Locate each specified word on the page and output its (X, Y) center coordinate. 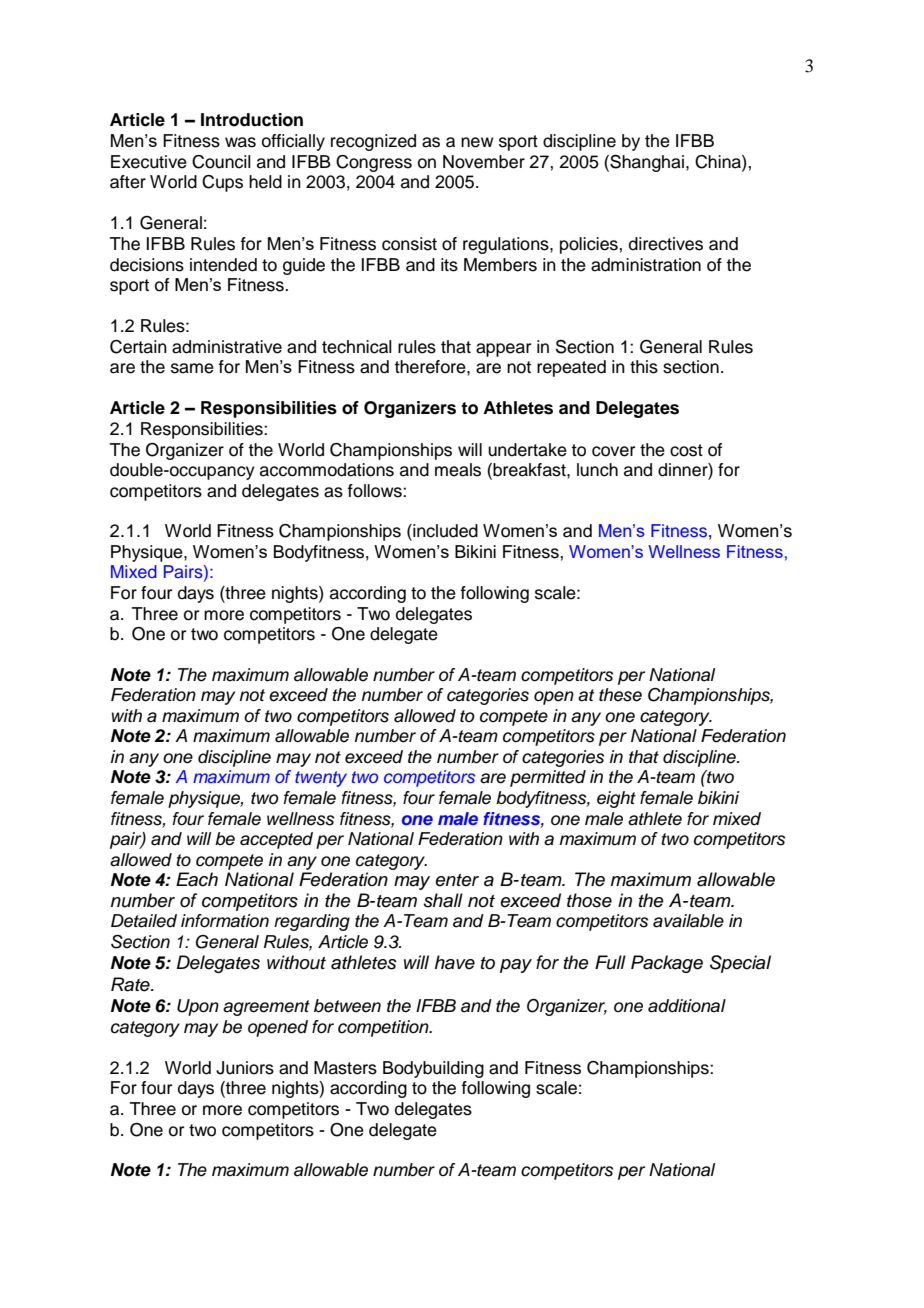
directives (666, 244)
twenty (321, 779)
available (688, 921)
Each (197, 879)
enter (457, 880)
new (477, 142)
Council (221, 162)
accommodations (327, 470)
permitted (548, 778)
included (444, 531)
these (620, 695)
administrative (227, 347)
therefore (431, 367)
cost (686, 450)
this (644, 367)
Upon (198, 1007)
